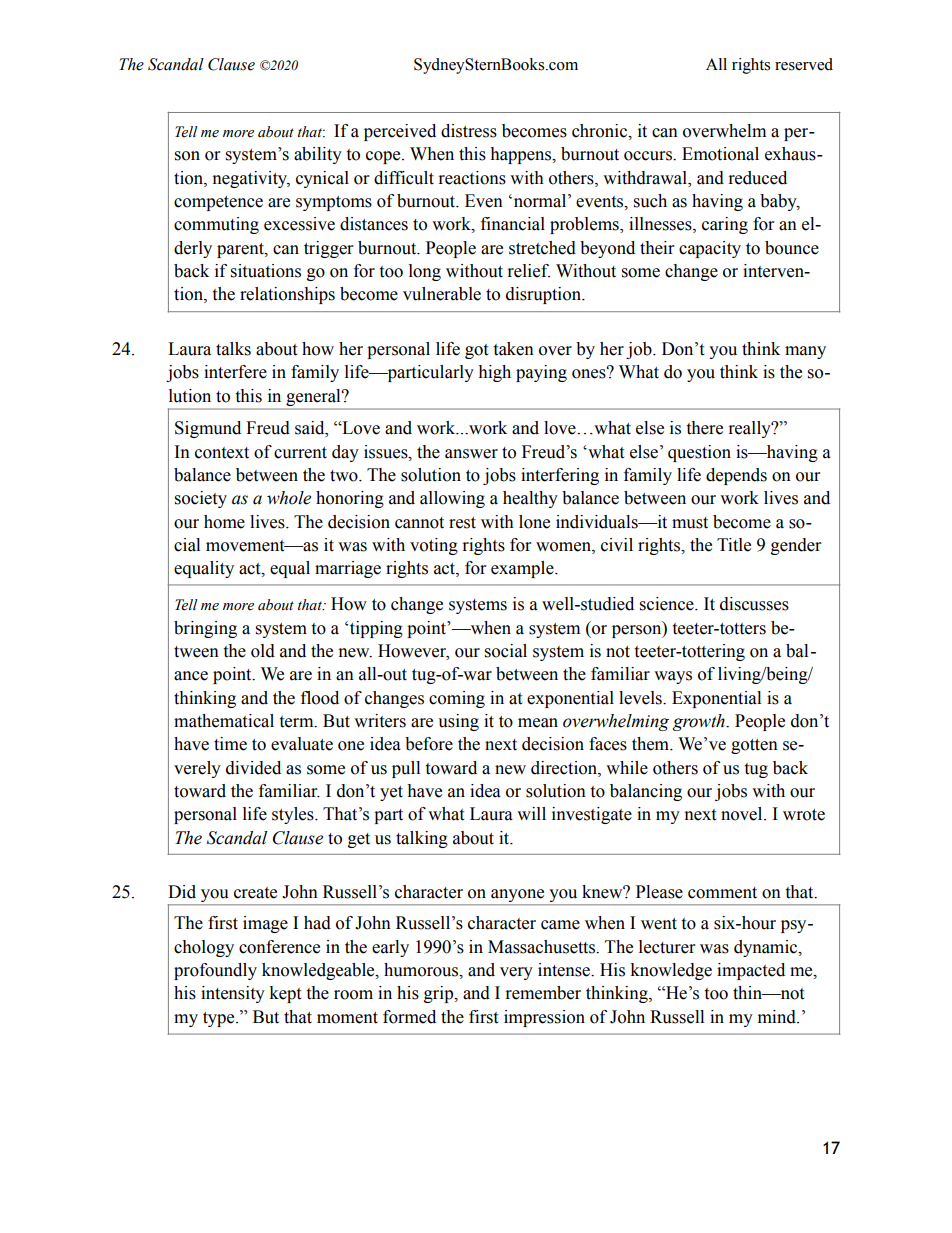  What do you see at coordinates (318, 155) in the screenshot?
I see `ability` at bounding box center [318, 155].
